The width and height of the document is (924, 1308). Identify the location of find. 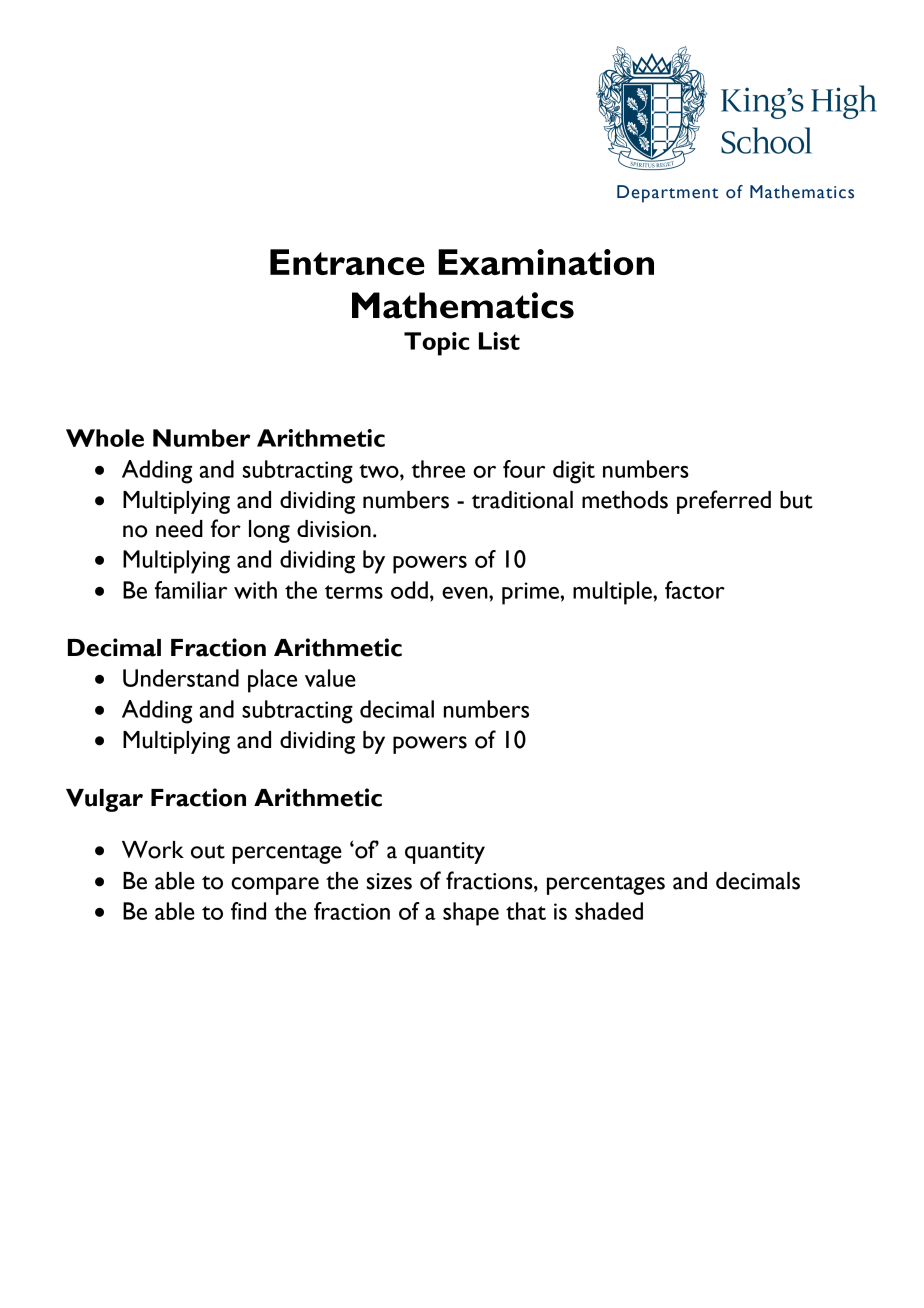
(248, 911).
